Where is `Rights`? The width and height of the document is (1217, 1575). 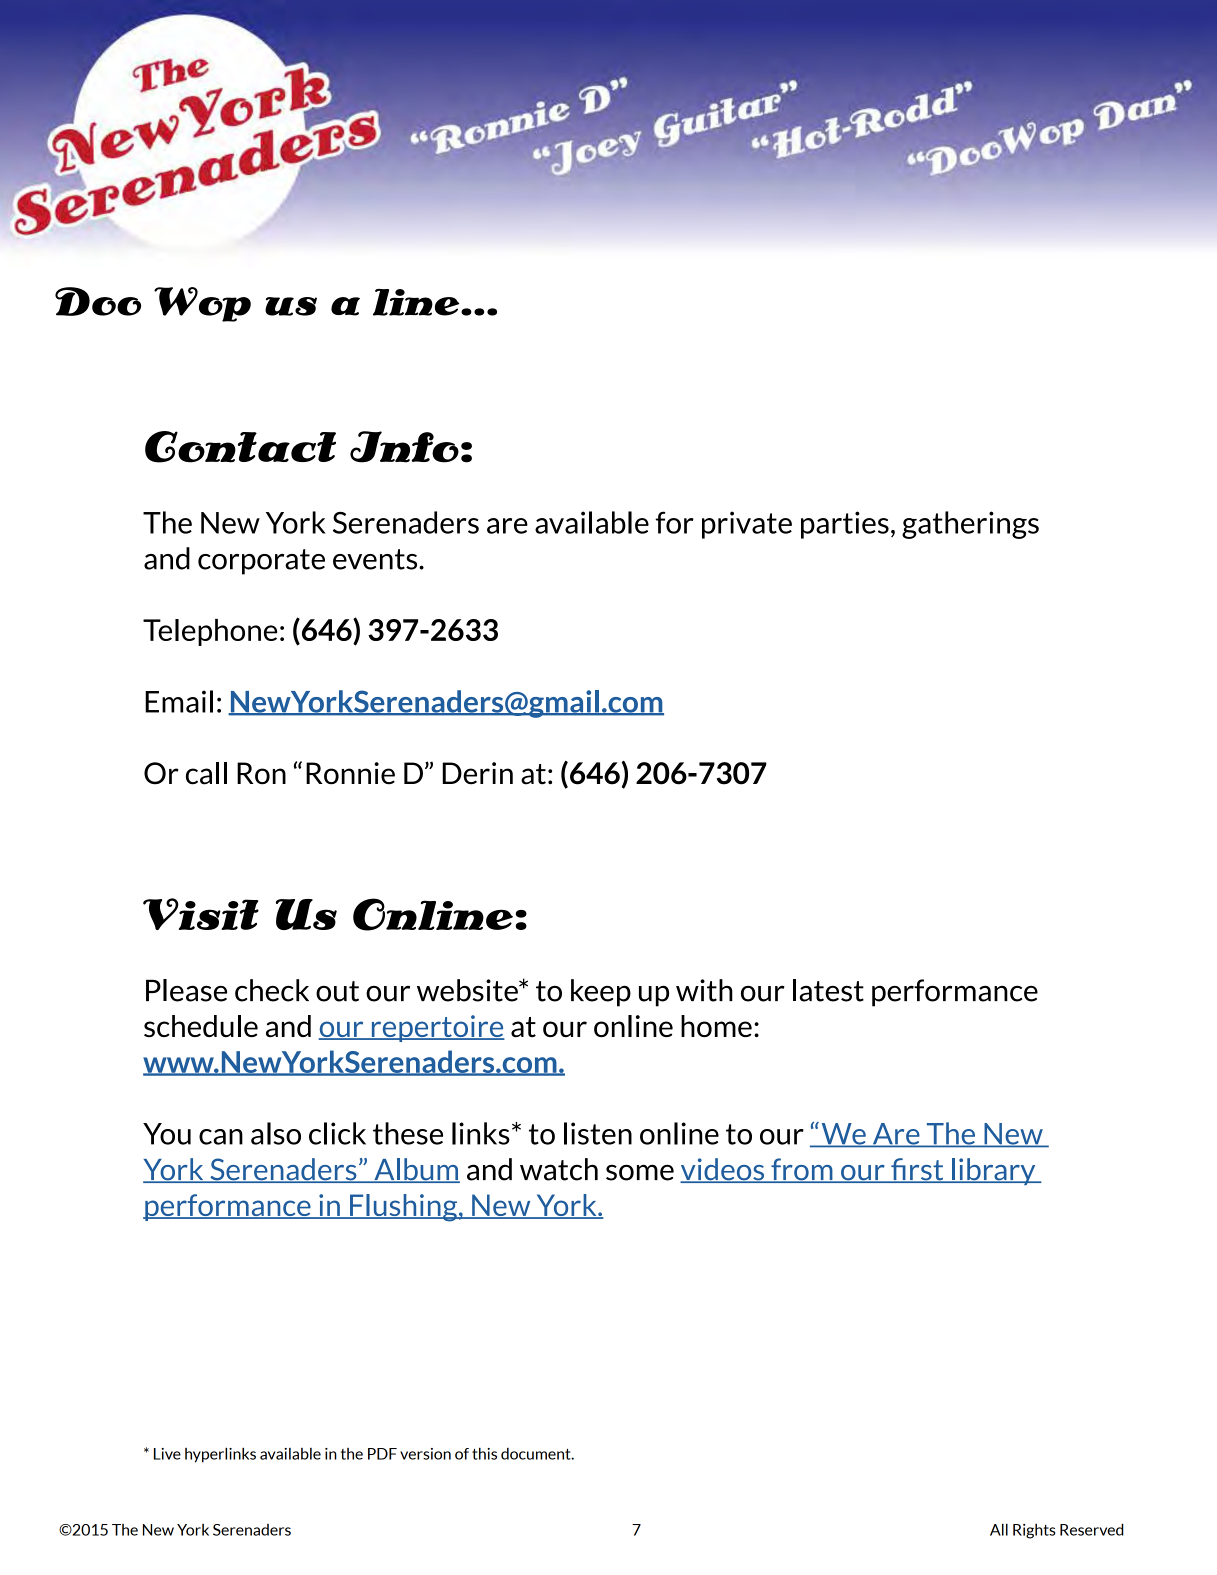 Rights is located at coordinates (1034, 1531).
